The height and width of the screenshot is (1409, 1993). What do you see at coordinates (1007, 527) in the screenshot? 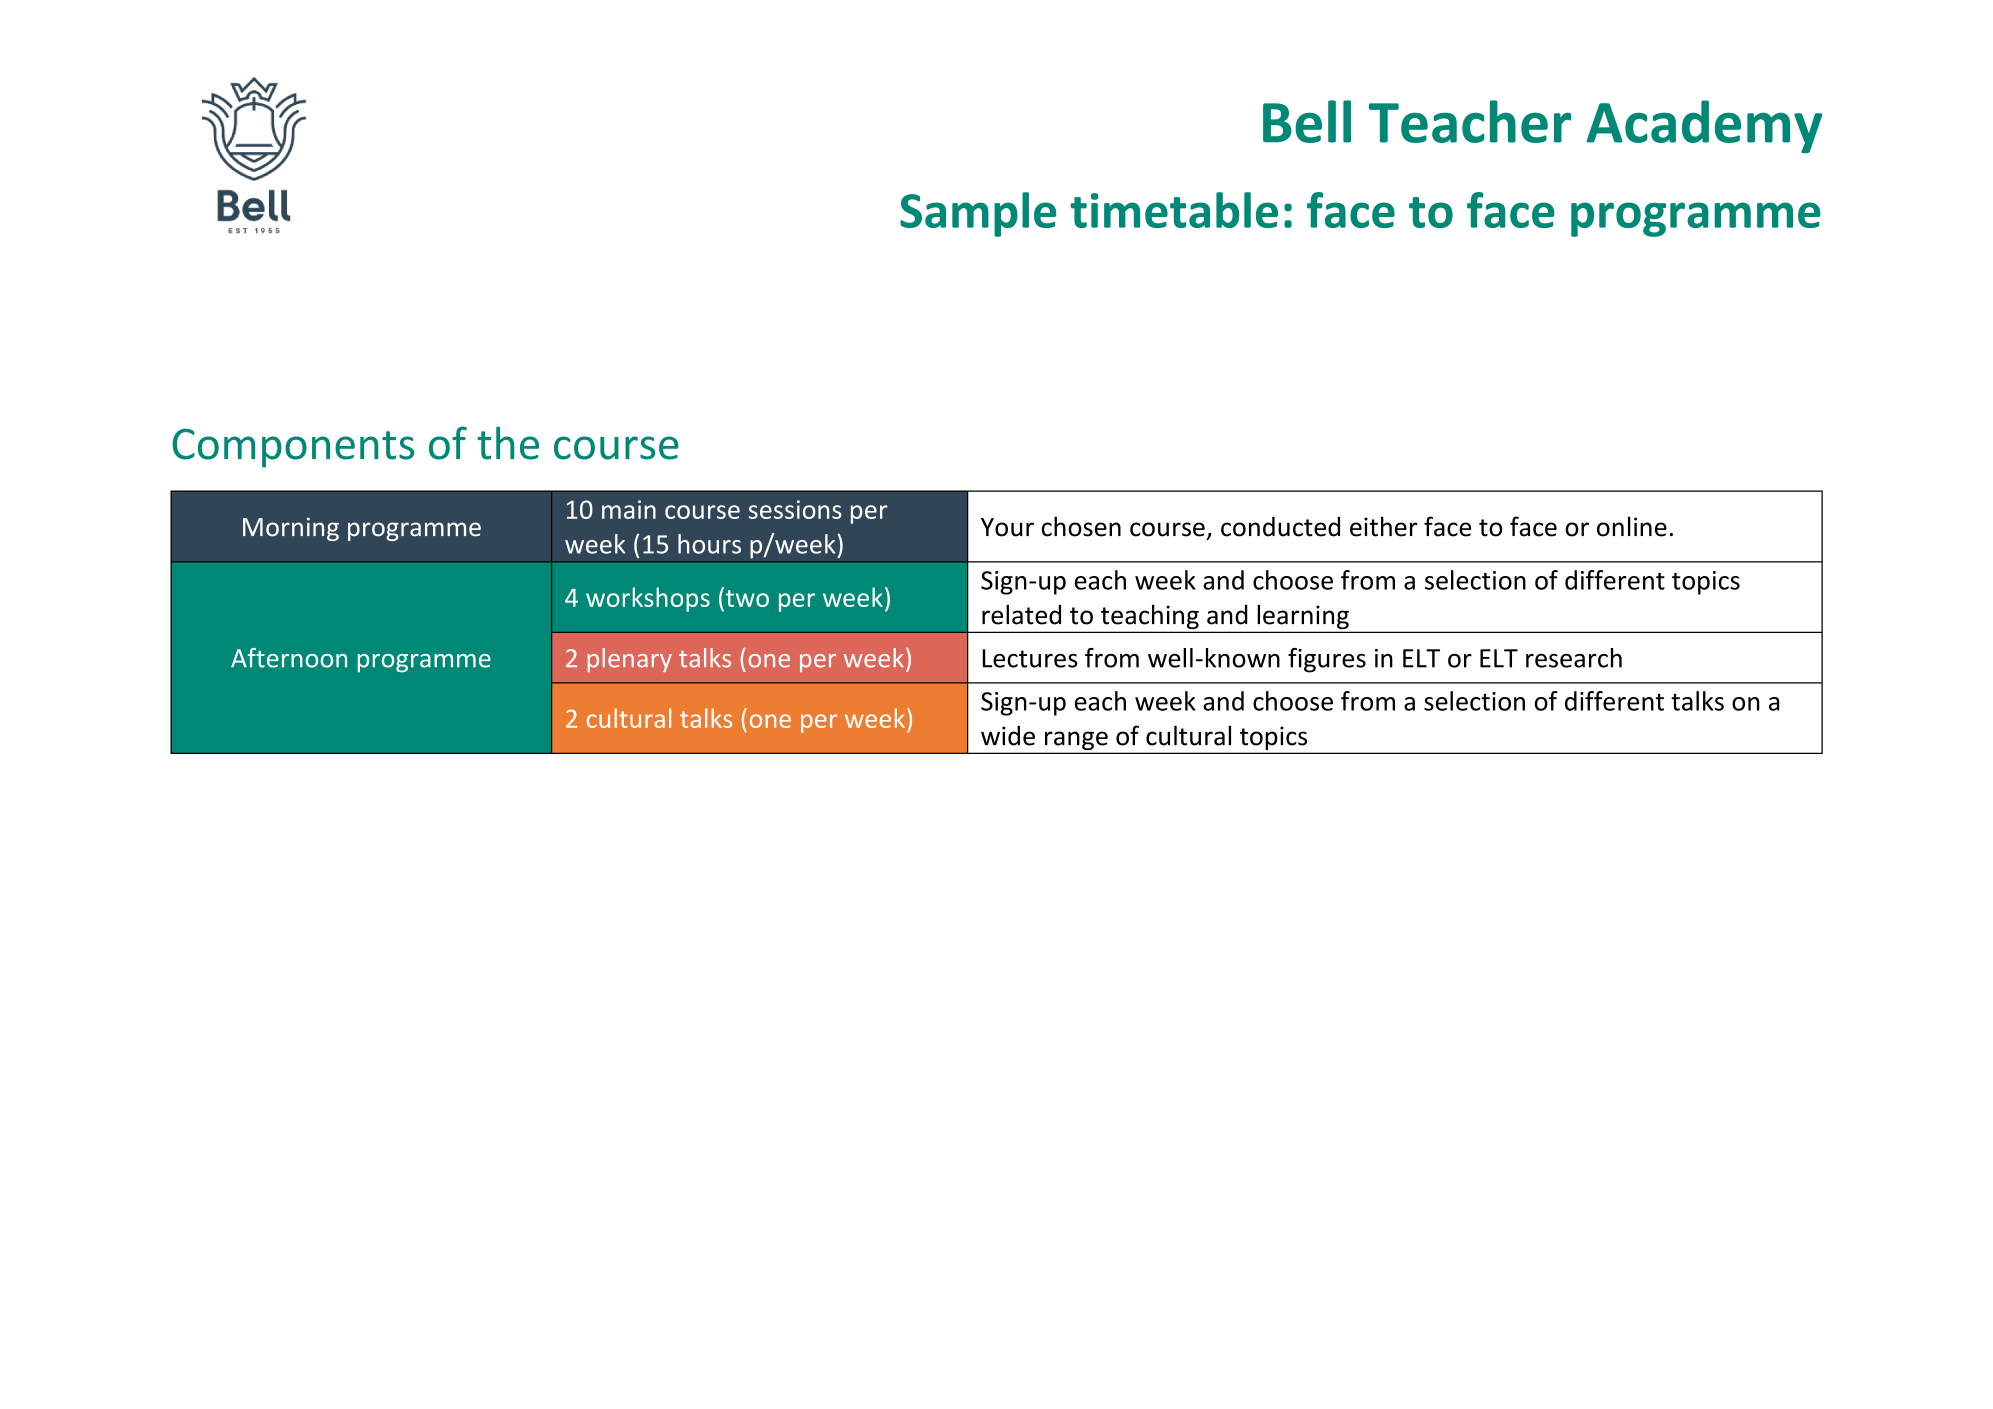
I see `Your` at bounding box center [1007, 527].
